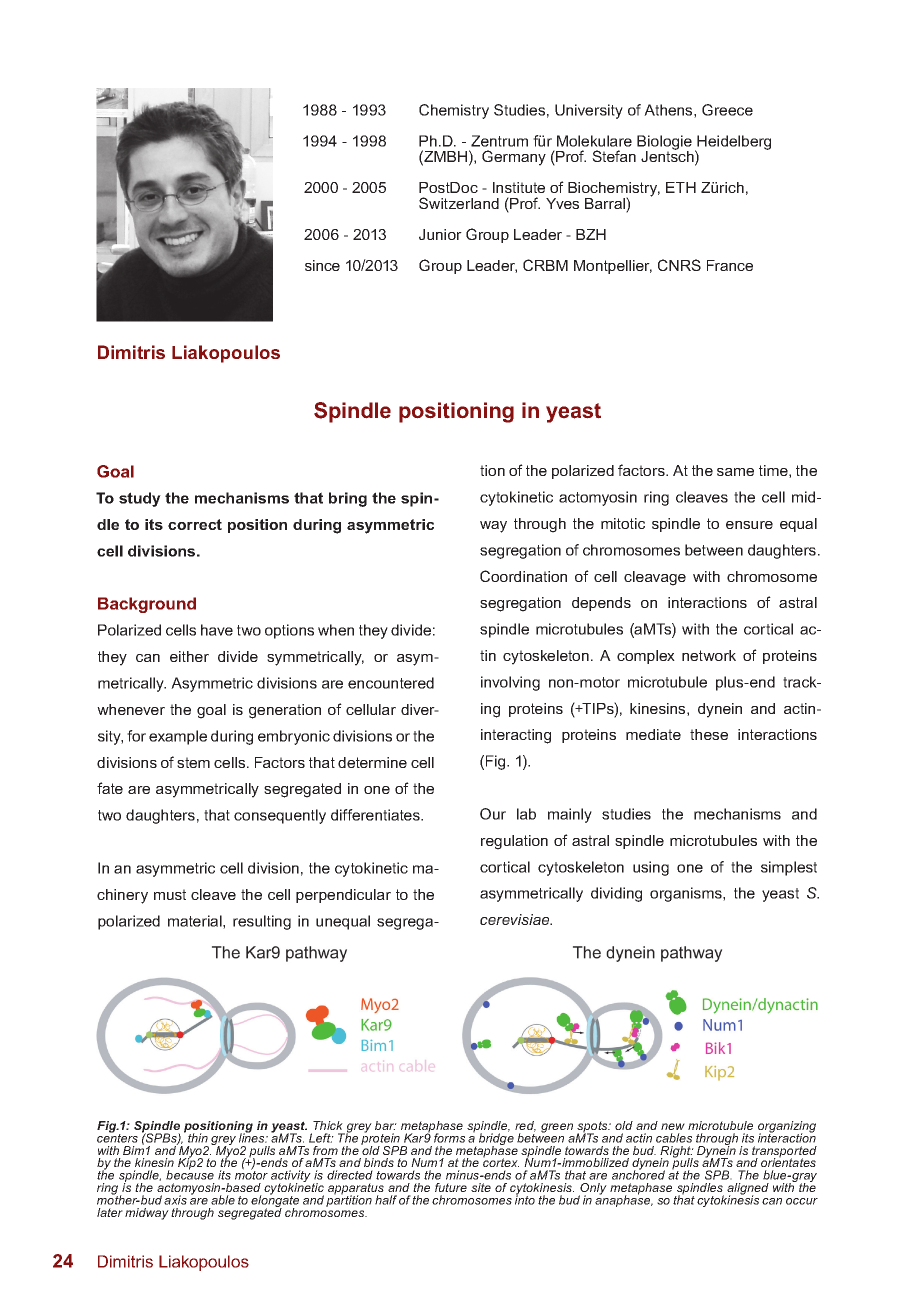 The height and width of the screenshot is (1308, 924). What do you see at coordinates (451, 1187) in the screenshot?
I see `future` at bounding box center [451, 1187].
